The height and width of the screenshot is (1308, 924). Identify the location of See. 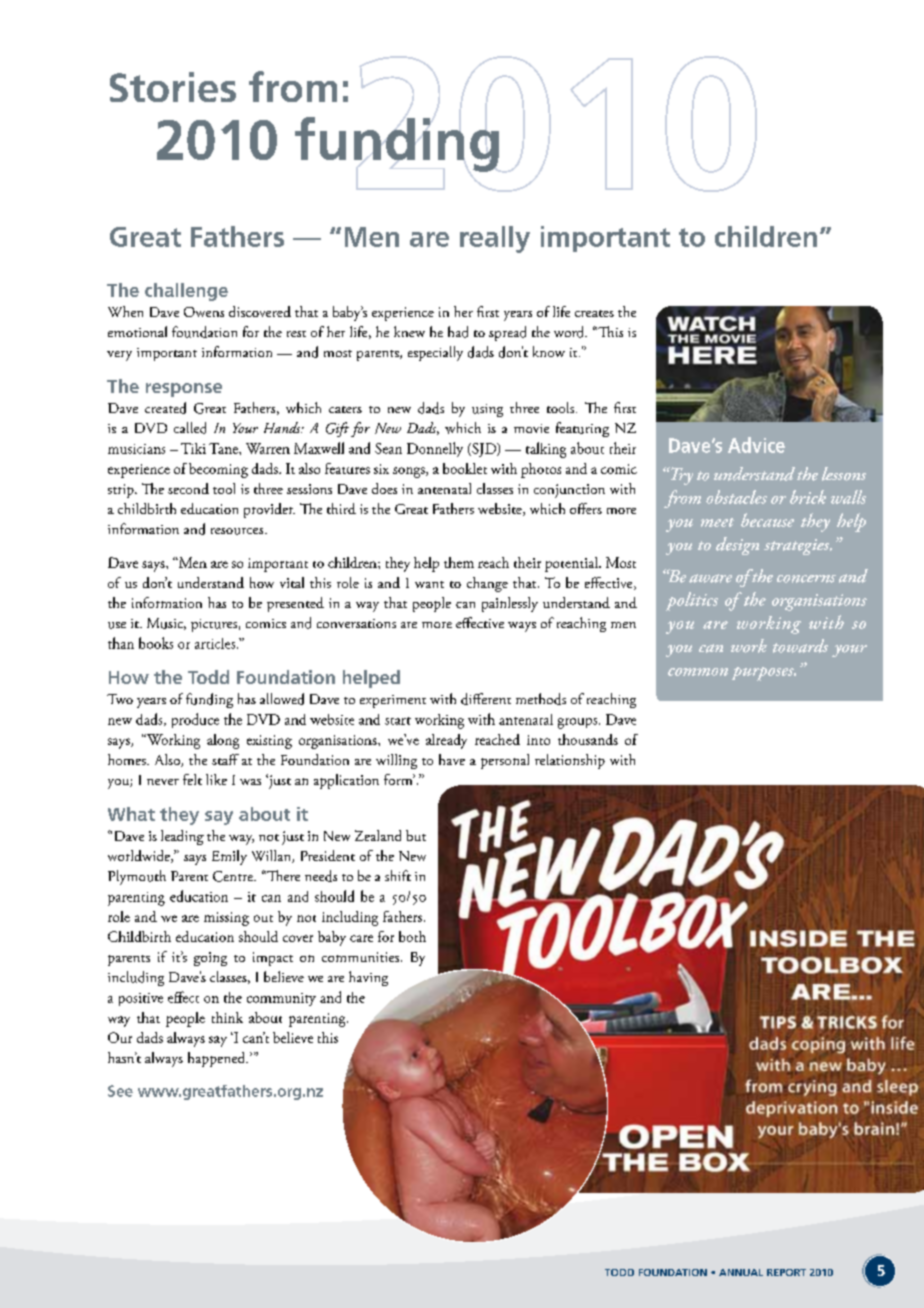
(120, 1091).
